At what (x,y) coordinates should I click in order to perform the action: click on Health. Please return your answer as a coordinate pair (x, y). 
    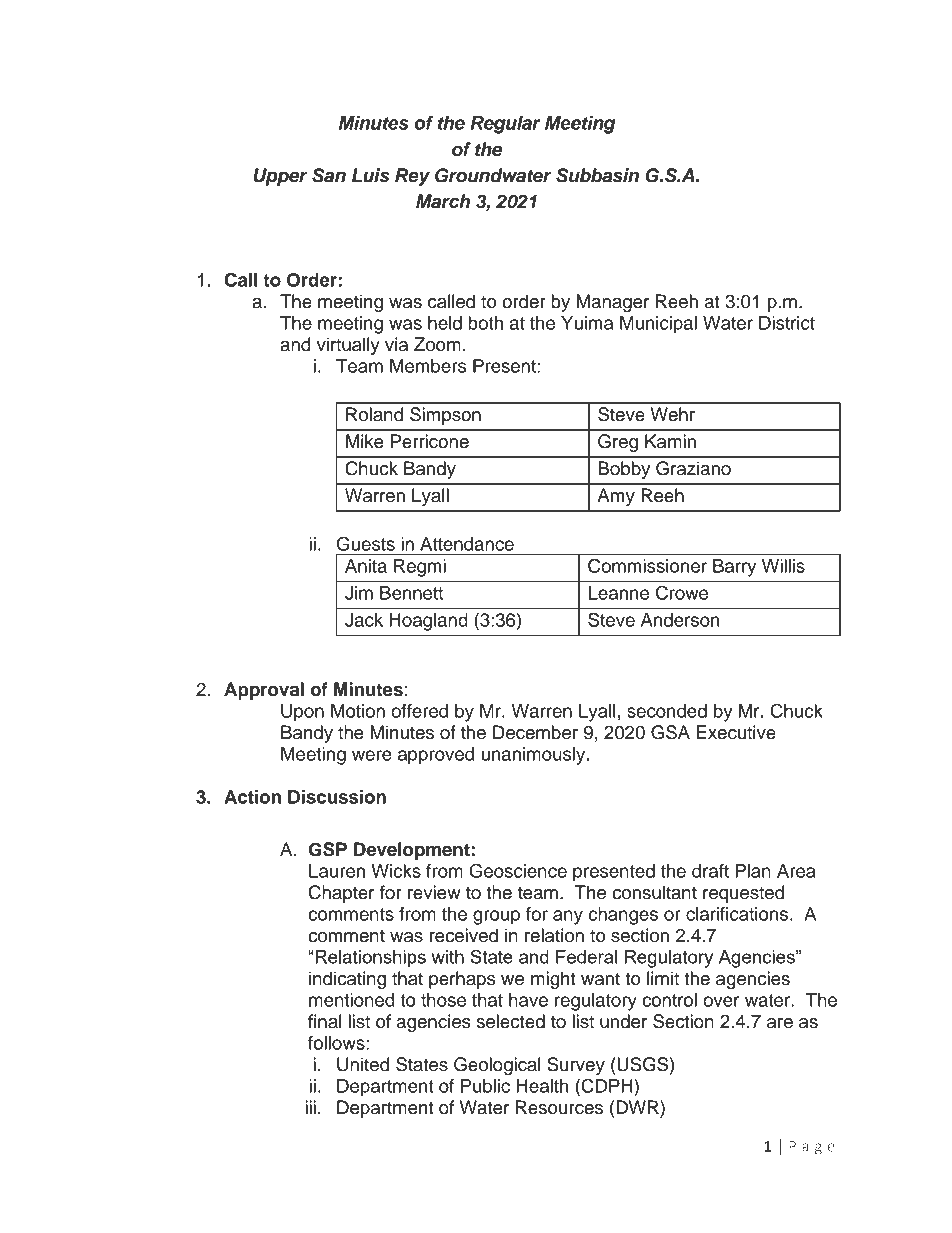
    Looking at the image, I should click on (542, 1086).
